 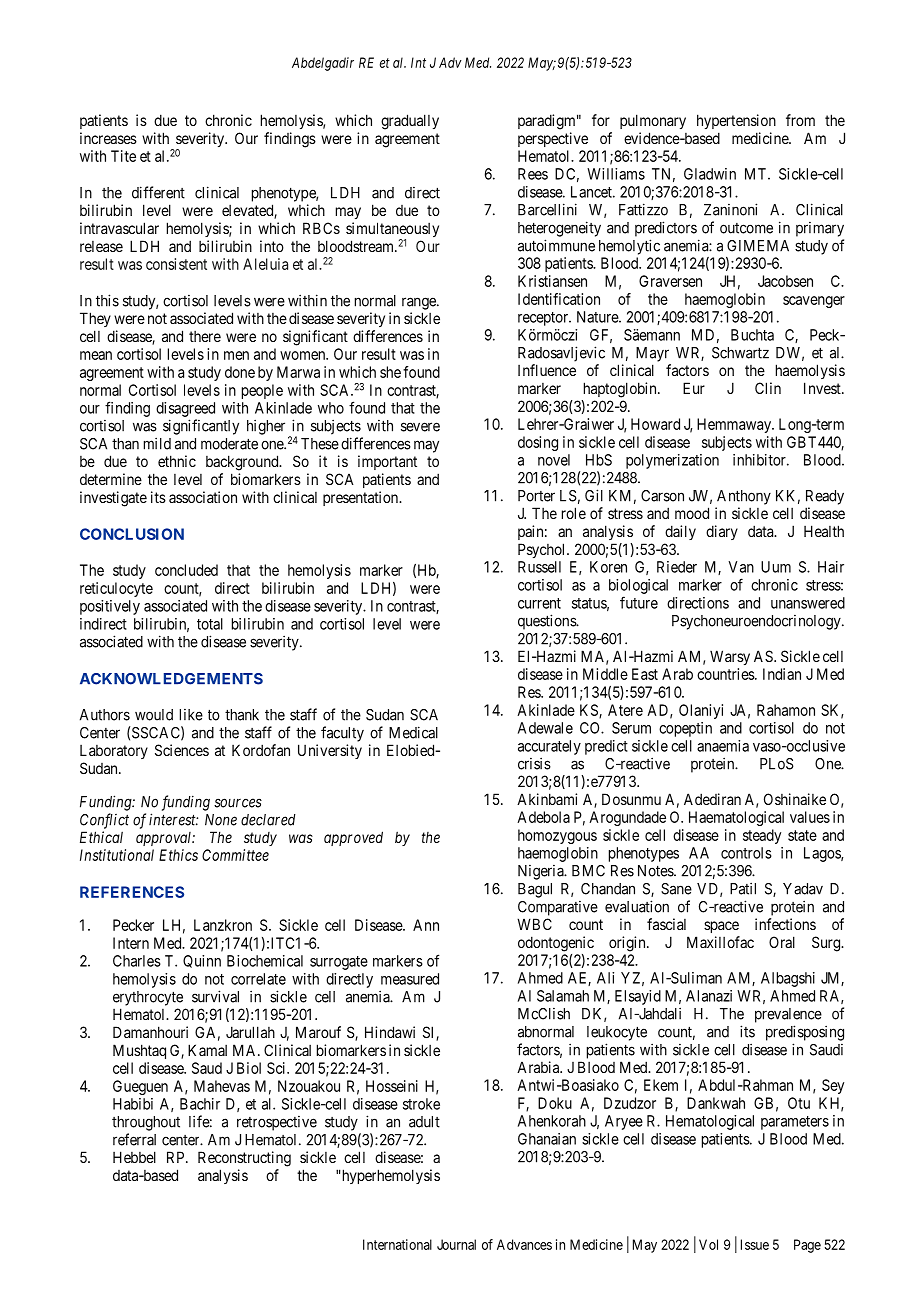 What do you see at coordinates (536, 496) in the screenshot?
I see `Porter` at bounding box center [536, 496].
